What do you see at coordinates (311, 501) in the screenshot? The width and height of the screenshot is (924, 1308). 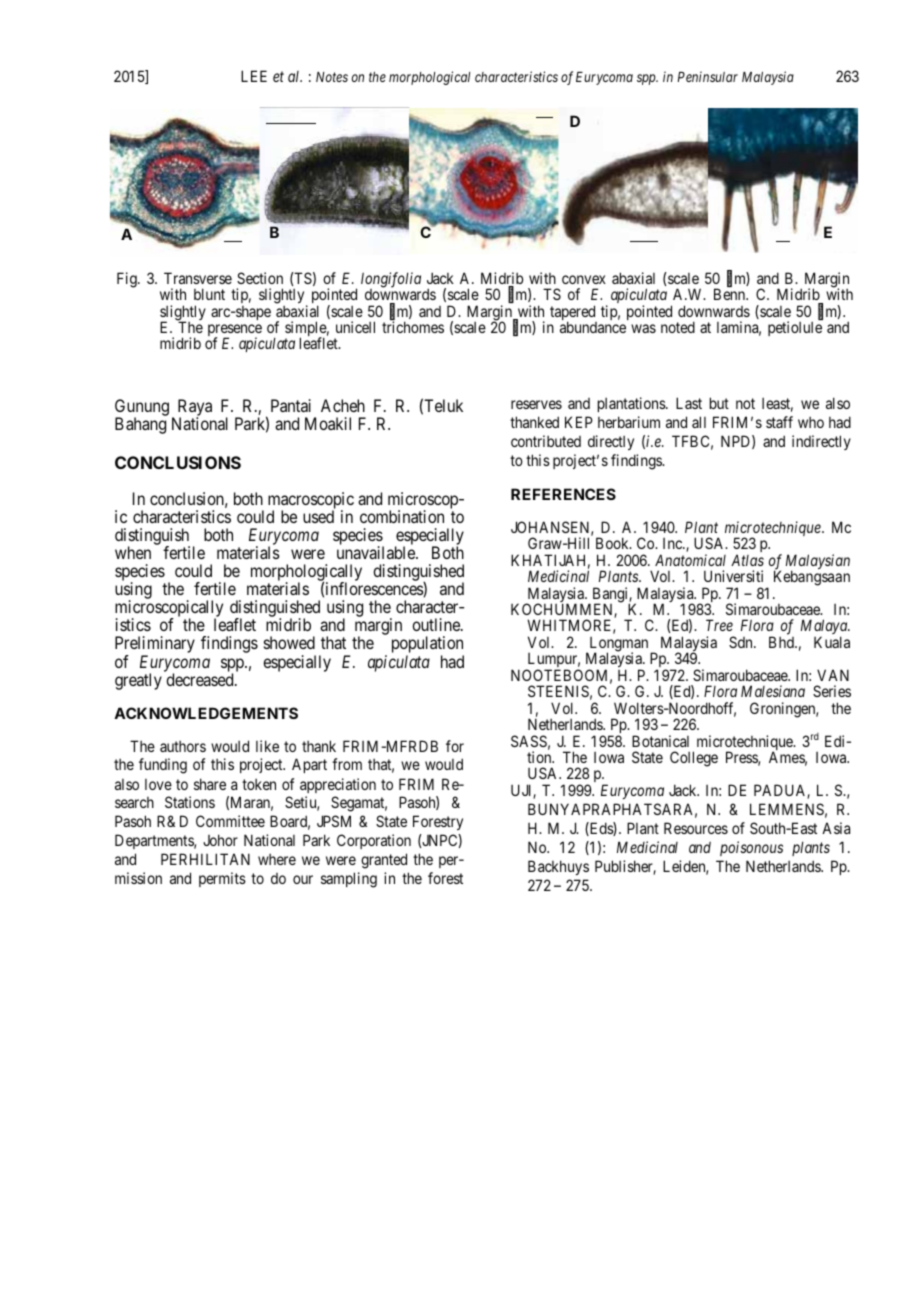 I see `macroscopic` at bounding box center [311, 501].
